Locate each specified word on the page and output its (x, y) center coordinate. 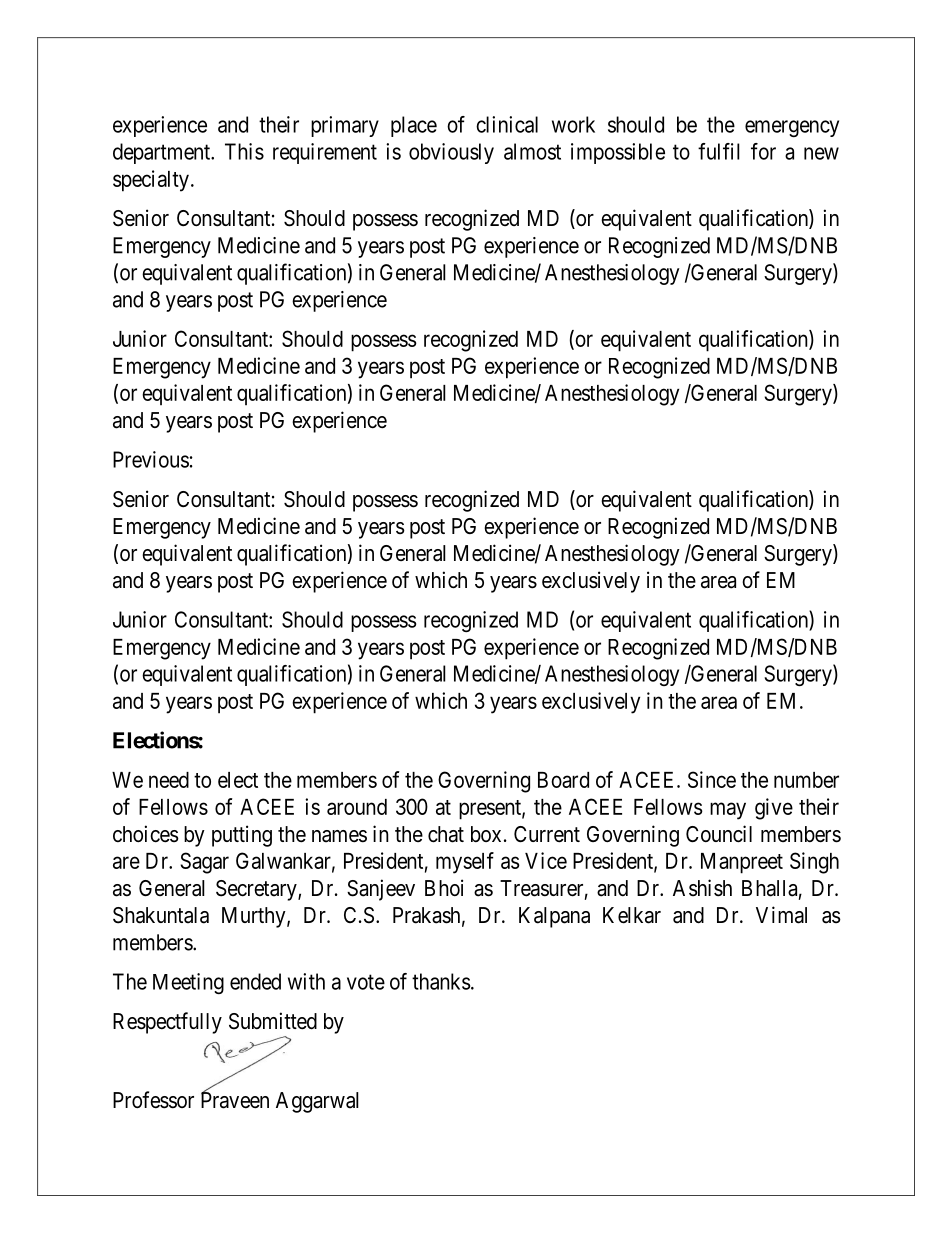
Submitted (273, 1021)
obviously (451, 153)
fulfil (719, 151)
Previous (151, 459)
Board (563, 780)
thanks (441, 981)
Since (712, 779)
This (244, 151)
